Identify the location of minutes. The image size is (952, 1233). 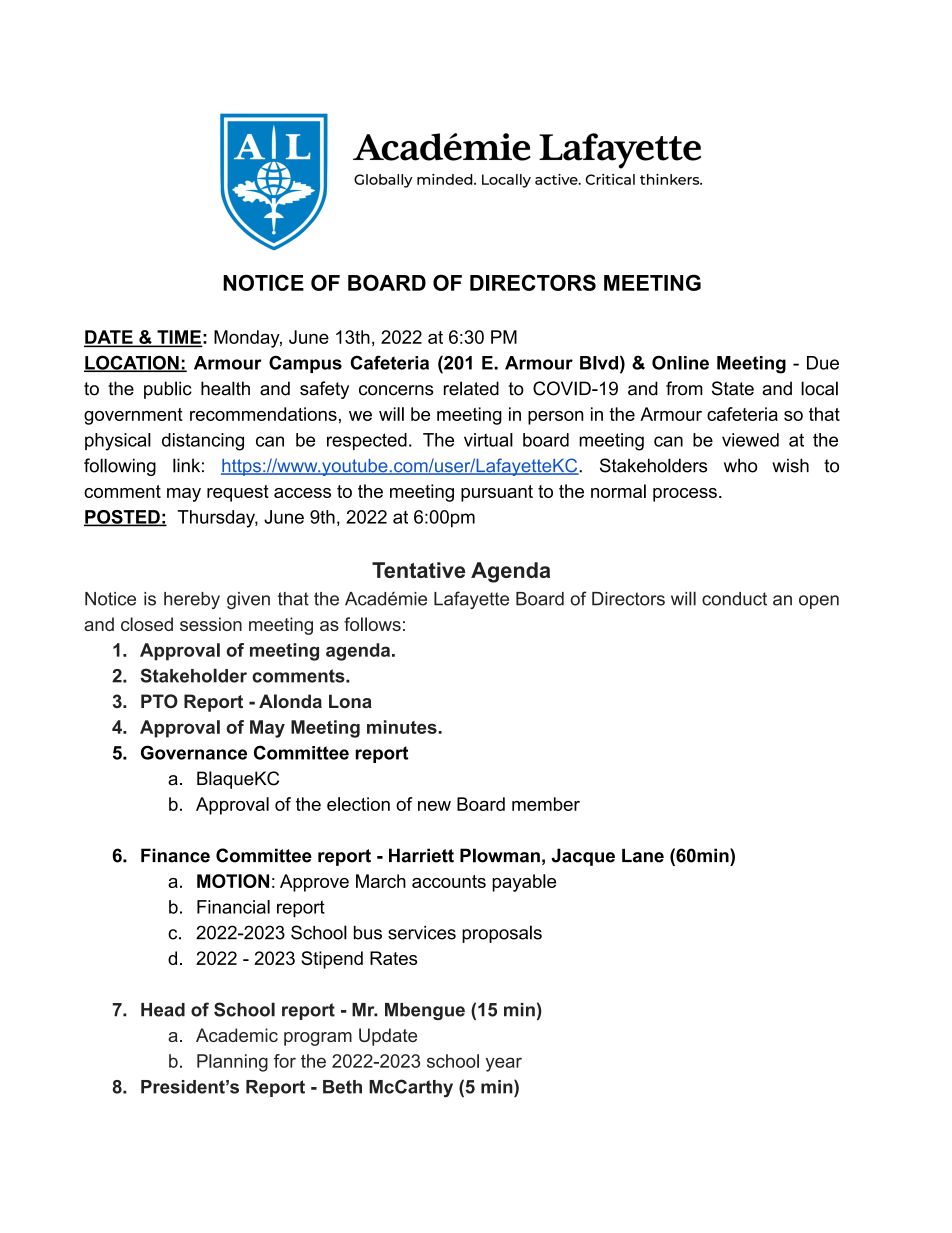
(403, 727).
